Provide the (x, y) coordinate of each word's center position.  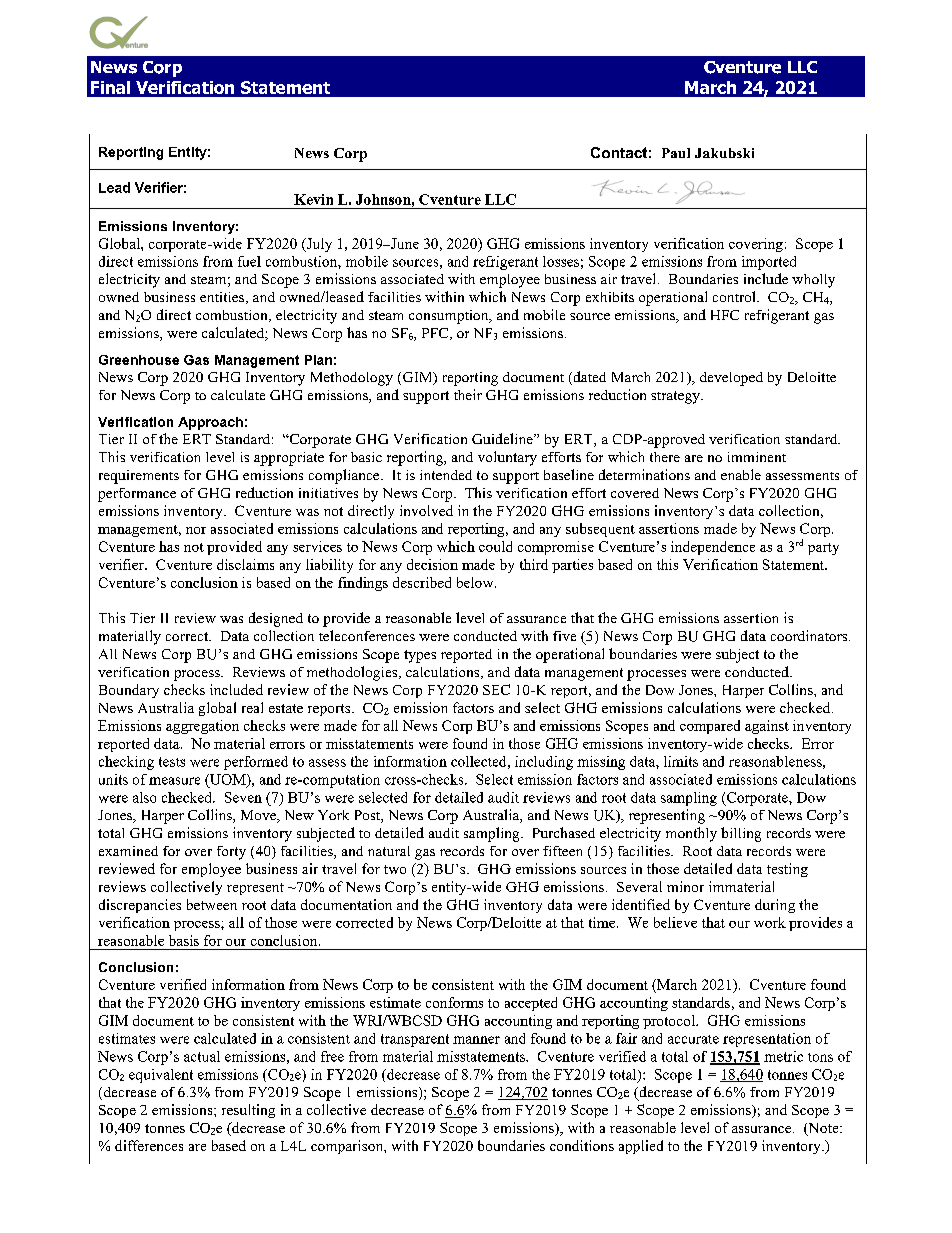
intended (446, 475)
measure (174, 781)
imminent (757, 457)
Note (823, 1129)
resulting (248, 1111)
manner (476, 1040)
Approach (210, 423)
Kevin (313, 199)
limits (681, 761)
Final (110, 87)
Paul (676, 153)
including (544, 763)
